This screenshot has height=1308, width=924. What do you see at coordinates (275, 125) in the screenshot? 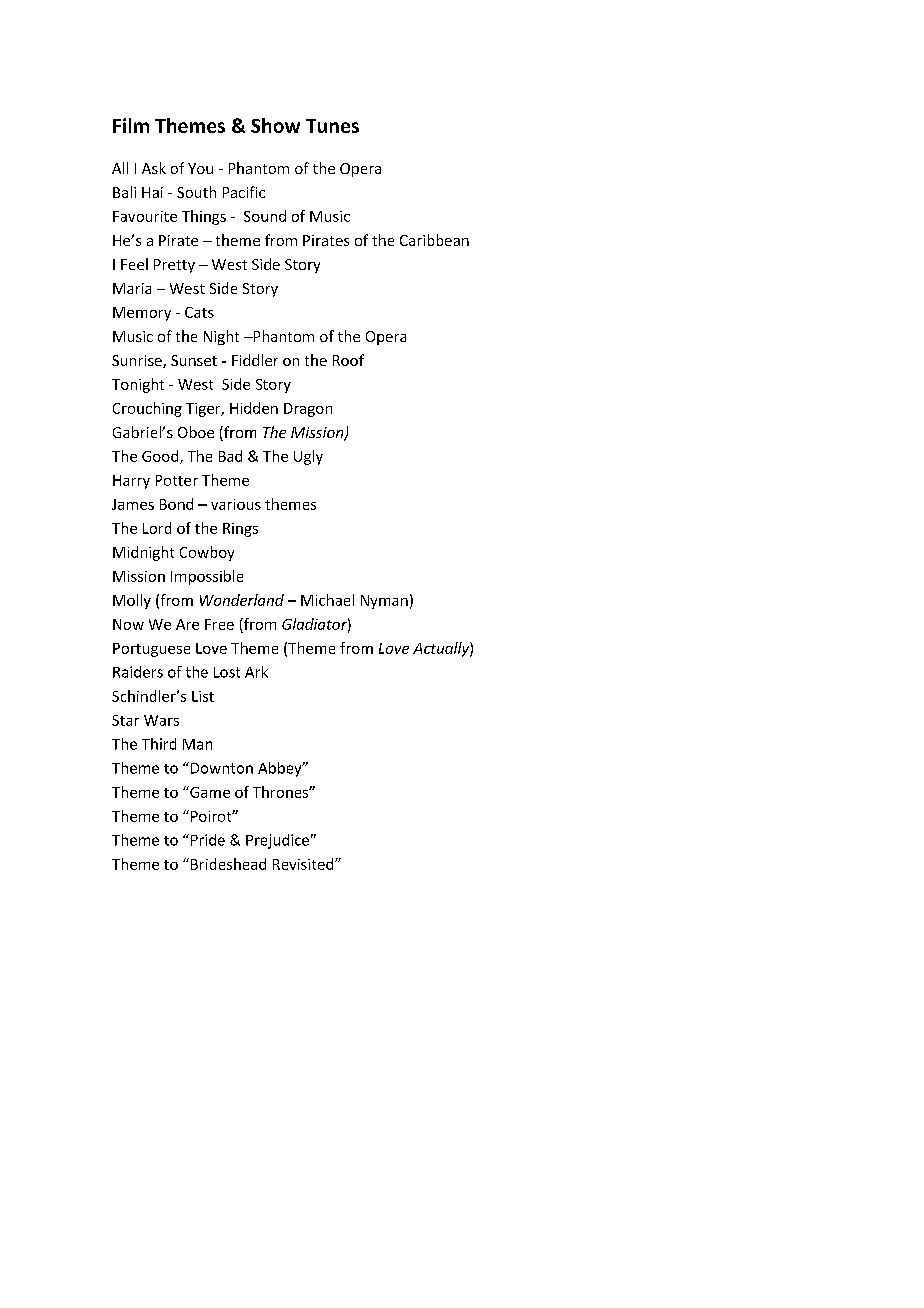
I see `Show` at bounding box center [275, 125].
